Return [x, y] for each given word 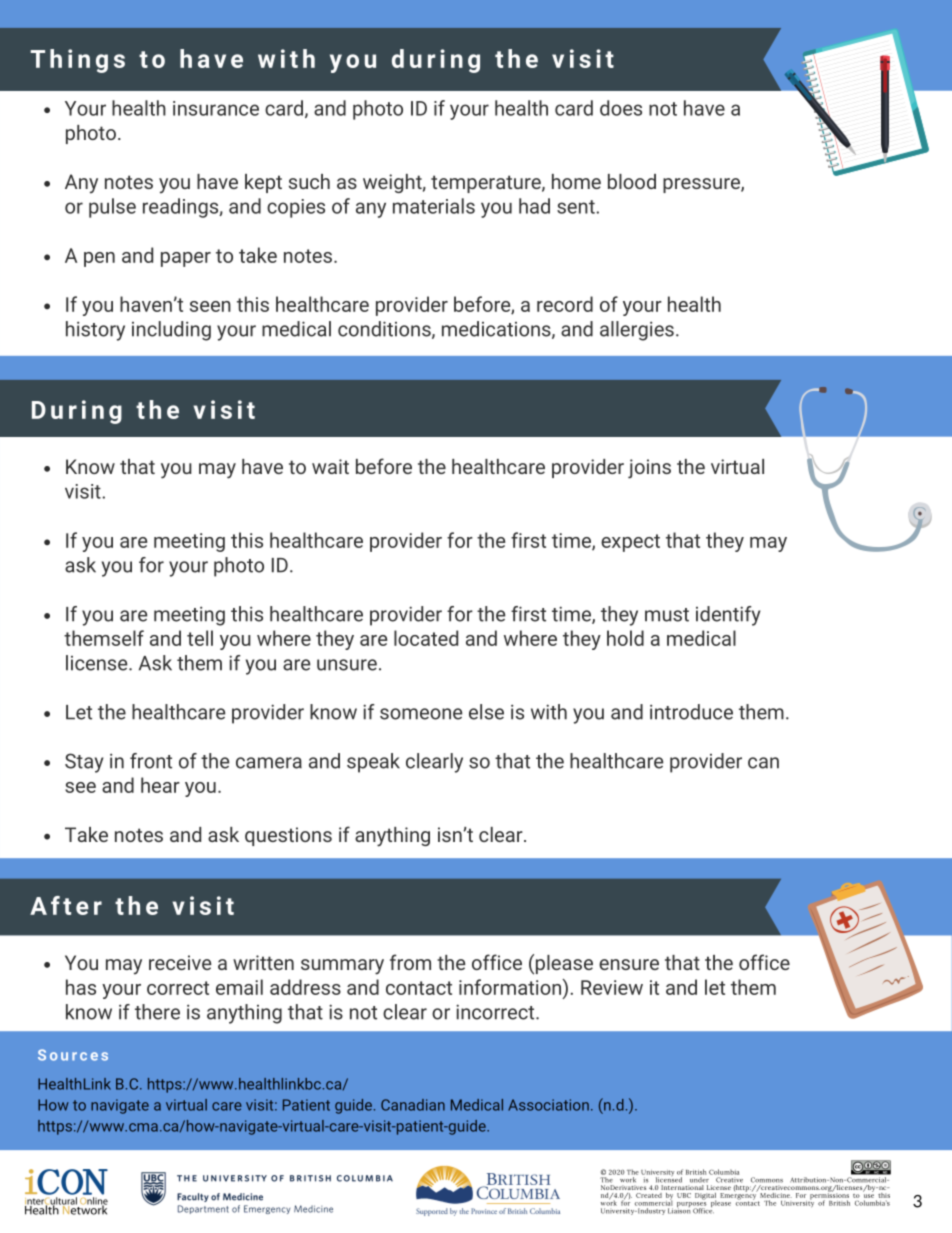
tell [200, 638]
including [171, 331]
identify [728, 616]
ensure [629, 964]
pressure [702, 185]
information [511, 987]
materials [434, 206]
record [565, 304]
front [151, 761]
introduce [691, 712]
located [426, 638]
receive [180, 962]
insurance [216, 108]
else [486, 712]
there [157, 1012]
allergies [637, 331]
